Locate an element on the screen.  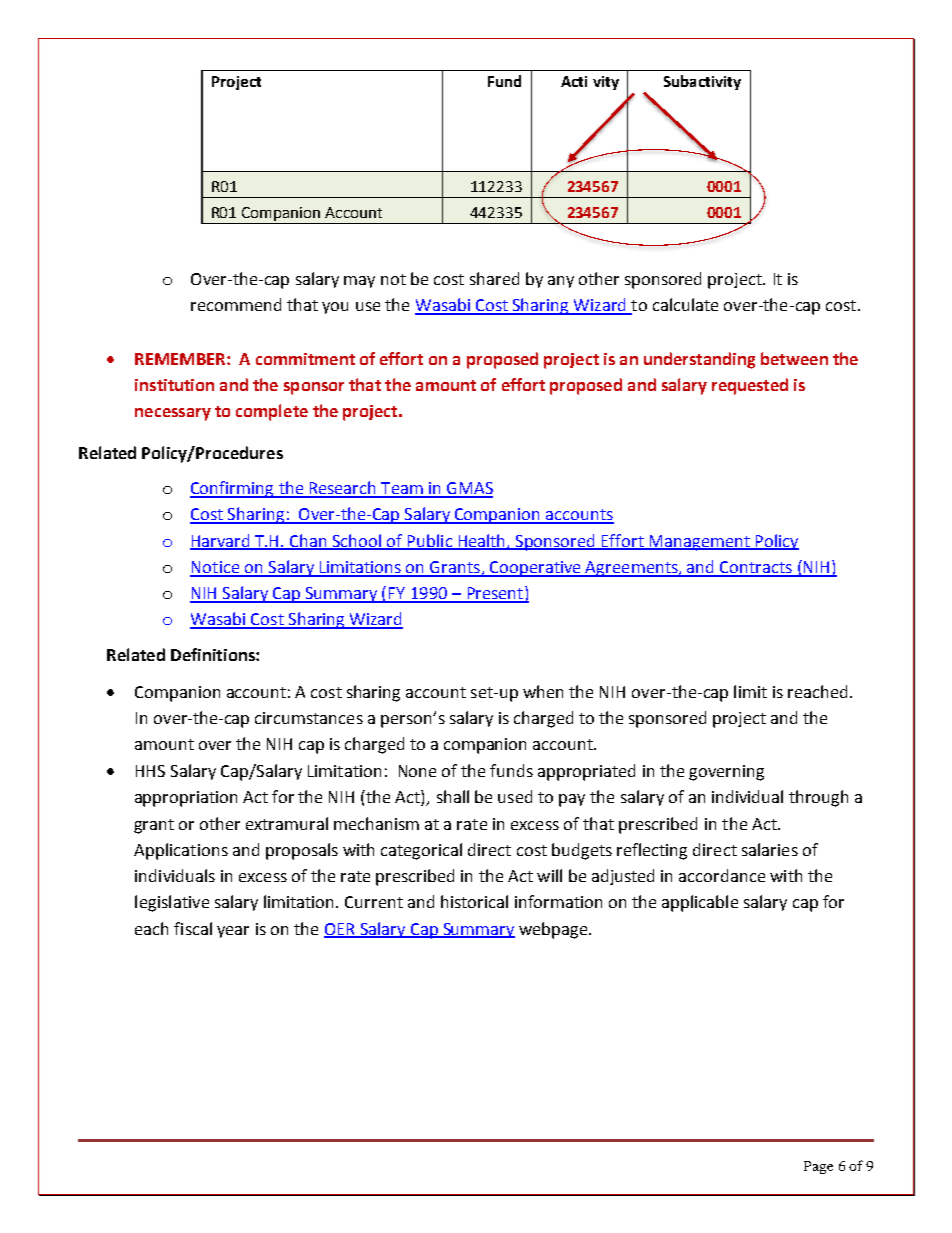
shared is located at coordinates (494, 278).
